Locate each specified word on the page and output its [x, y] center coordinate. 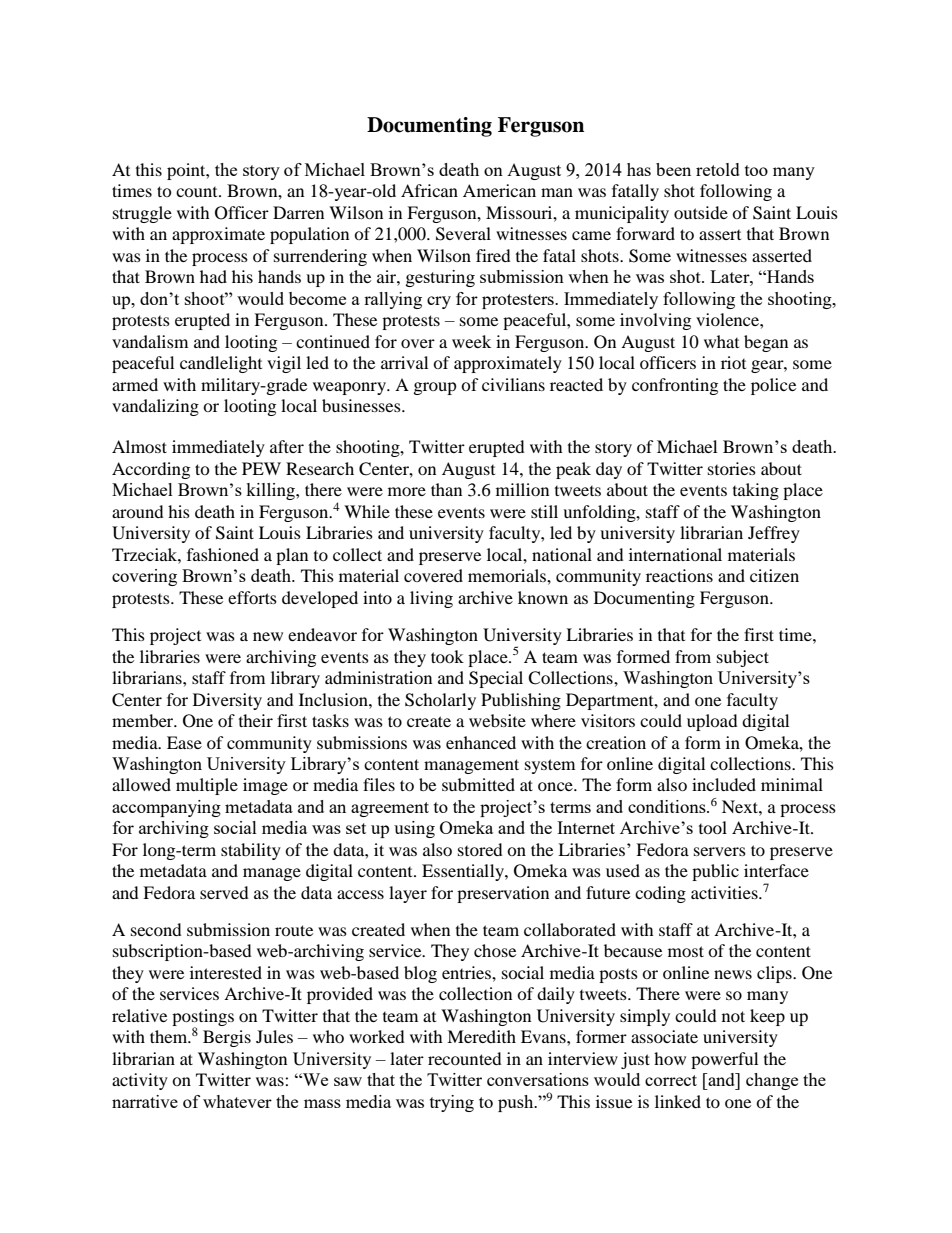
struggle [142, 214]
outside [701, 212]
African [429, 190]
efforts [252, 597]
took [447, 656]
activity [140, 1081]
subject [743, 658]
